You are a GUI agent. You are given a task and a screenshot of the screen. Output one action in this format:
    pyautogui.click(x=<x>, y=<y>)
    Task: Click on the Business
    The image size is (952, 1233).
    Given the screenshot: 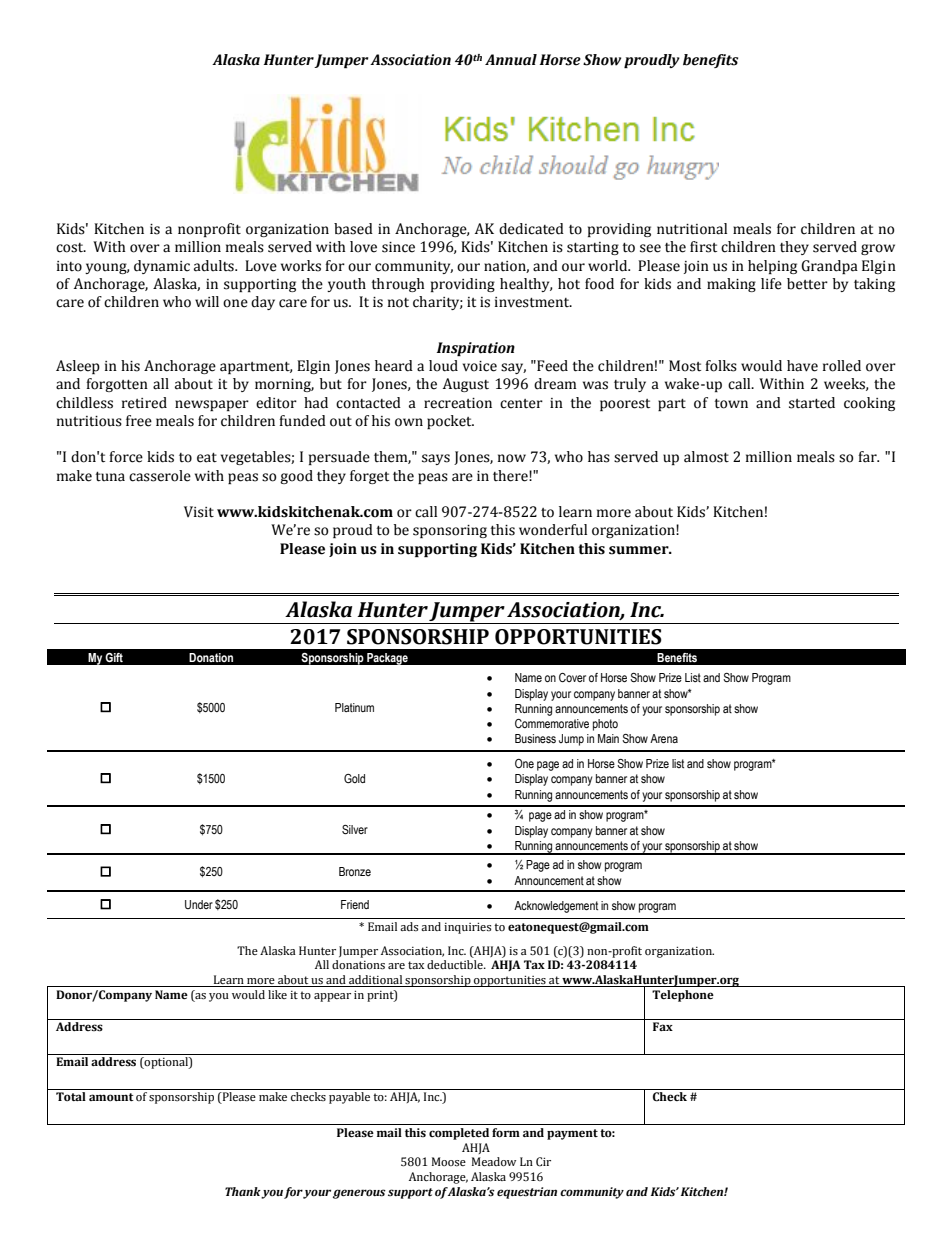 What is the action you would take?
    pyautogui.click(x=535, y=739)
